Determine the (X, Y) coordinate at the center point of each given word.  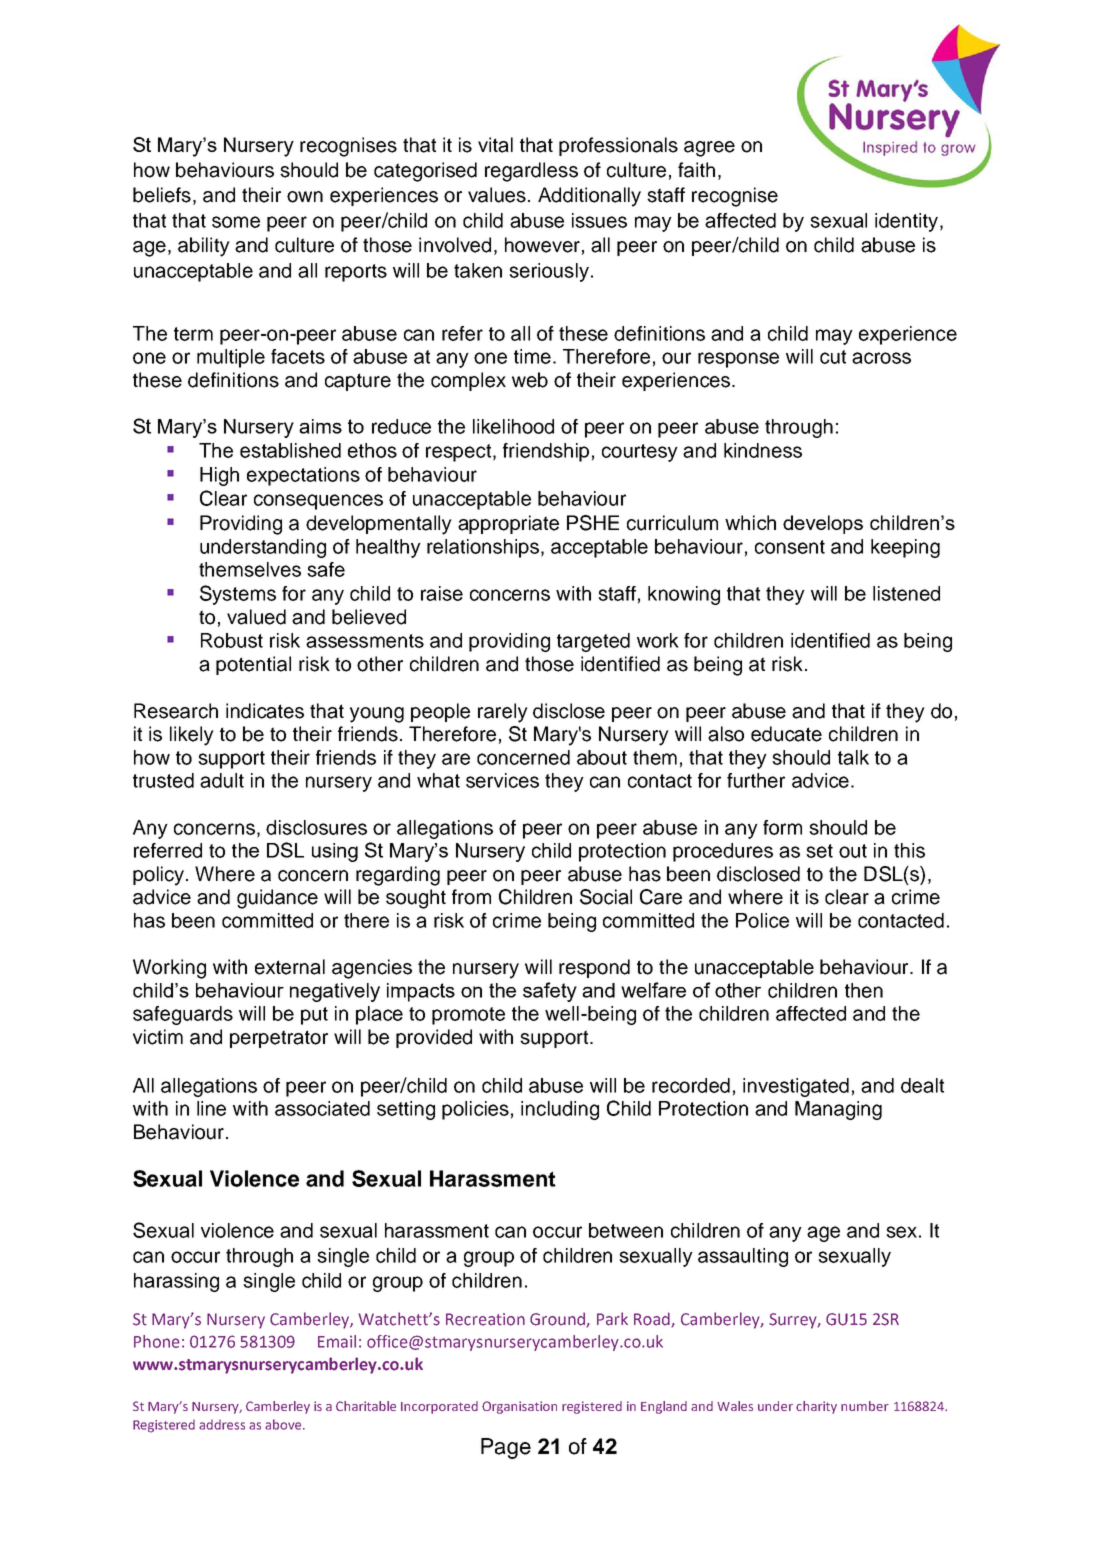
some (236, 222)
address (222, 1425)
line (211, 1108)
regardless (531, 172)
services (502, 780)
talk (853, 757)
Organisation (519, 1407)
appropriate (508, 524)
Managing (838, 1110)
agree (709, 149)
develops (823, 524)
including (560, 1110)
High (219, 476)
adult (222, 780)
